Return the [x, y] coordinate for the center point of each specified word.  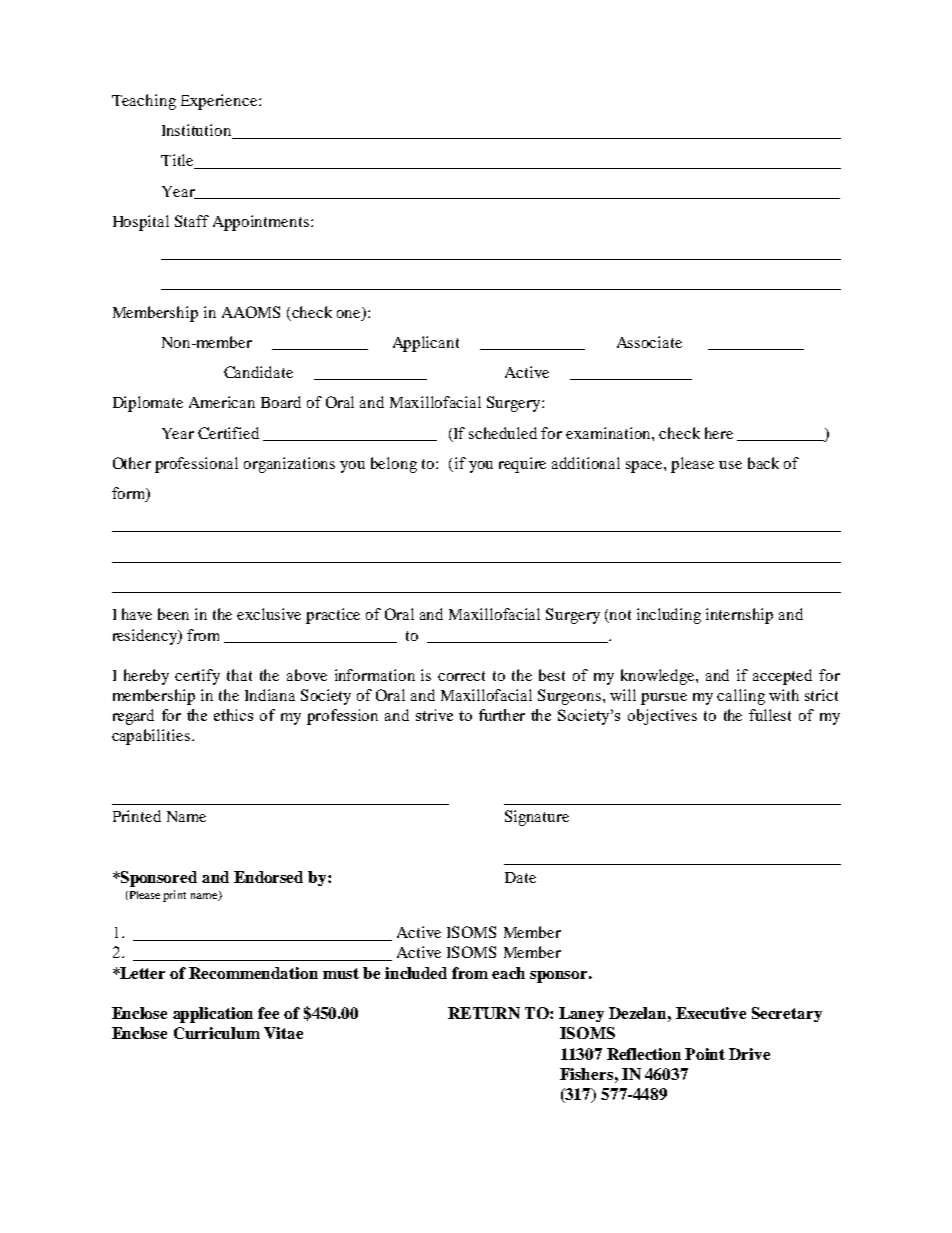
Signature [537, 818]
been [173, 614]
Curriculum [217, 1033]
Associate [649, 342]
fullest [770, 715]
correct [461, 676]
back [763, 463]
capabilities [151, 737]
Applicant [426, 344]
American [222, 402]
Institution [198, 131]
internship [739, 616]
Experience [220, 102]
